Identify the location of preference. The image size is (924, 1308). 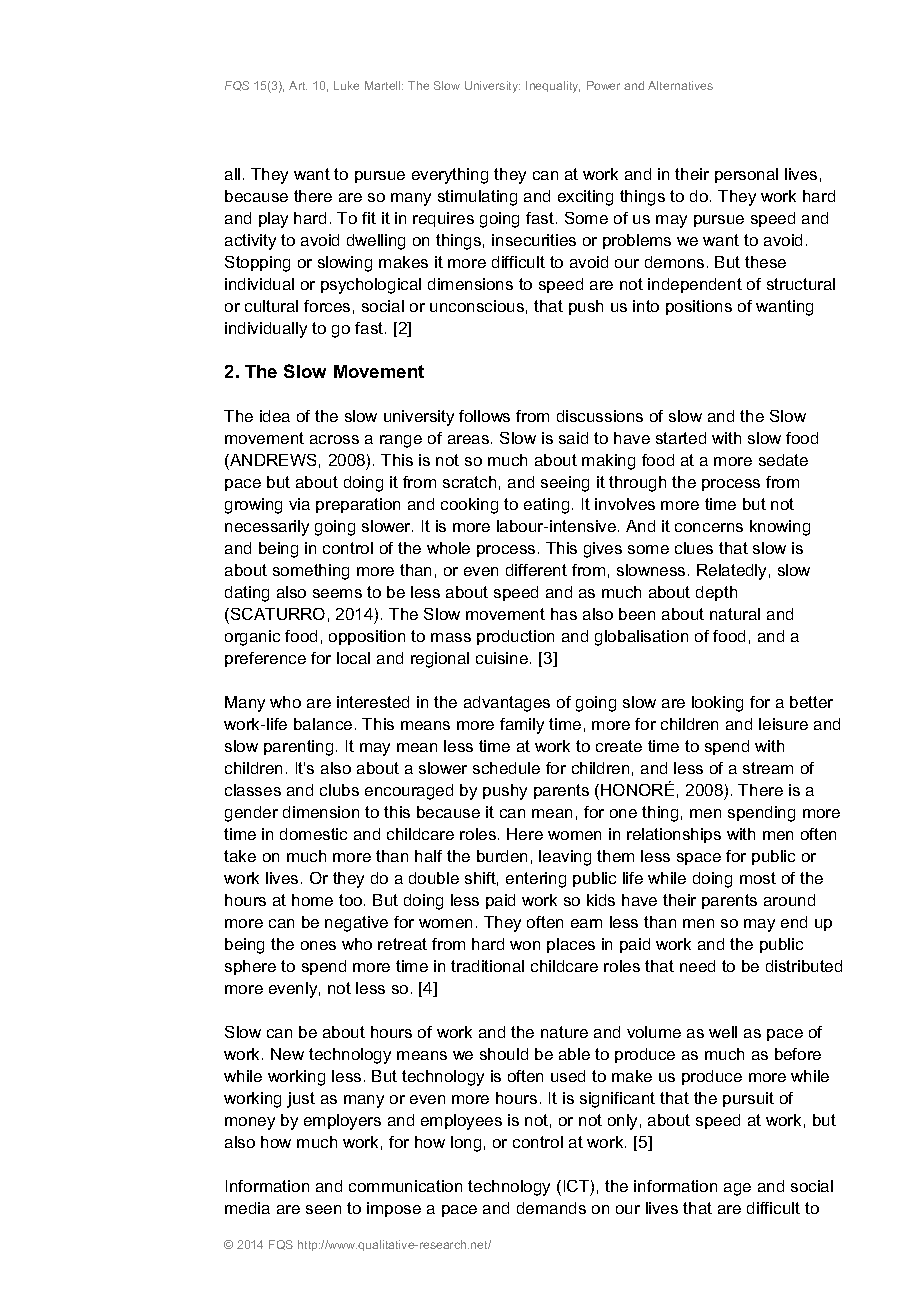
(265, 659).
